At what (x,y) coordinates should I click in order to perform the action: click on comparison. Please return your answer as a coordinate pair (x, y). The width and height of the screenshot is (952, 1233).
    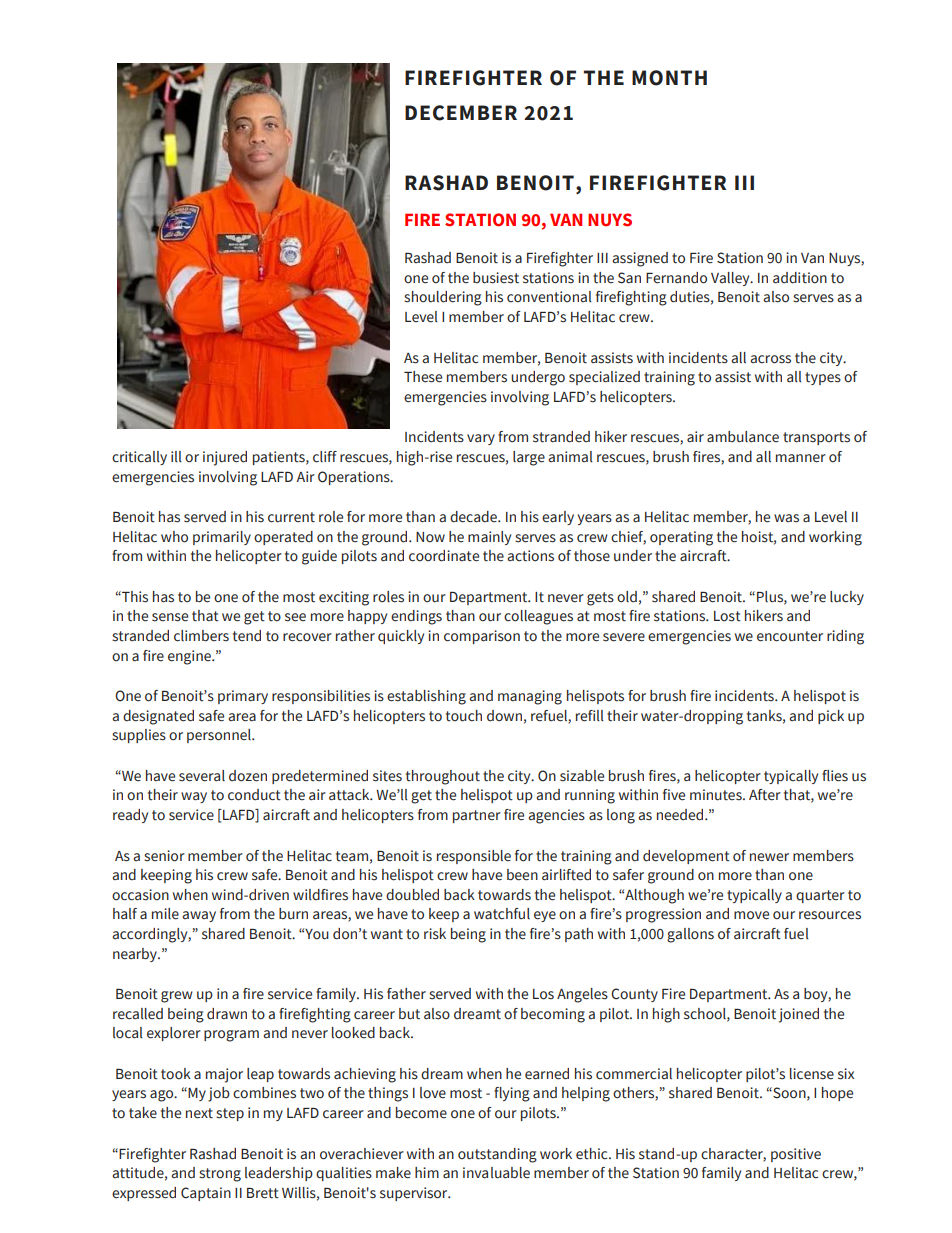
    Looking at the image, I should click on (482, 637).
